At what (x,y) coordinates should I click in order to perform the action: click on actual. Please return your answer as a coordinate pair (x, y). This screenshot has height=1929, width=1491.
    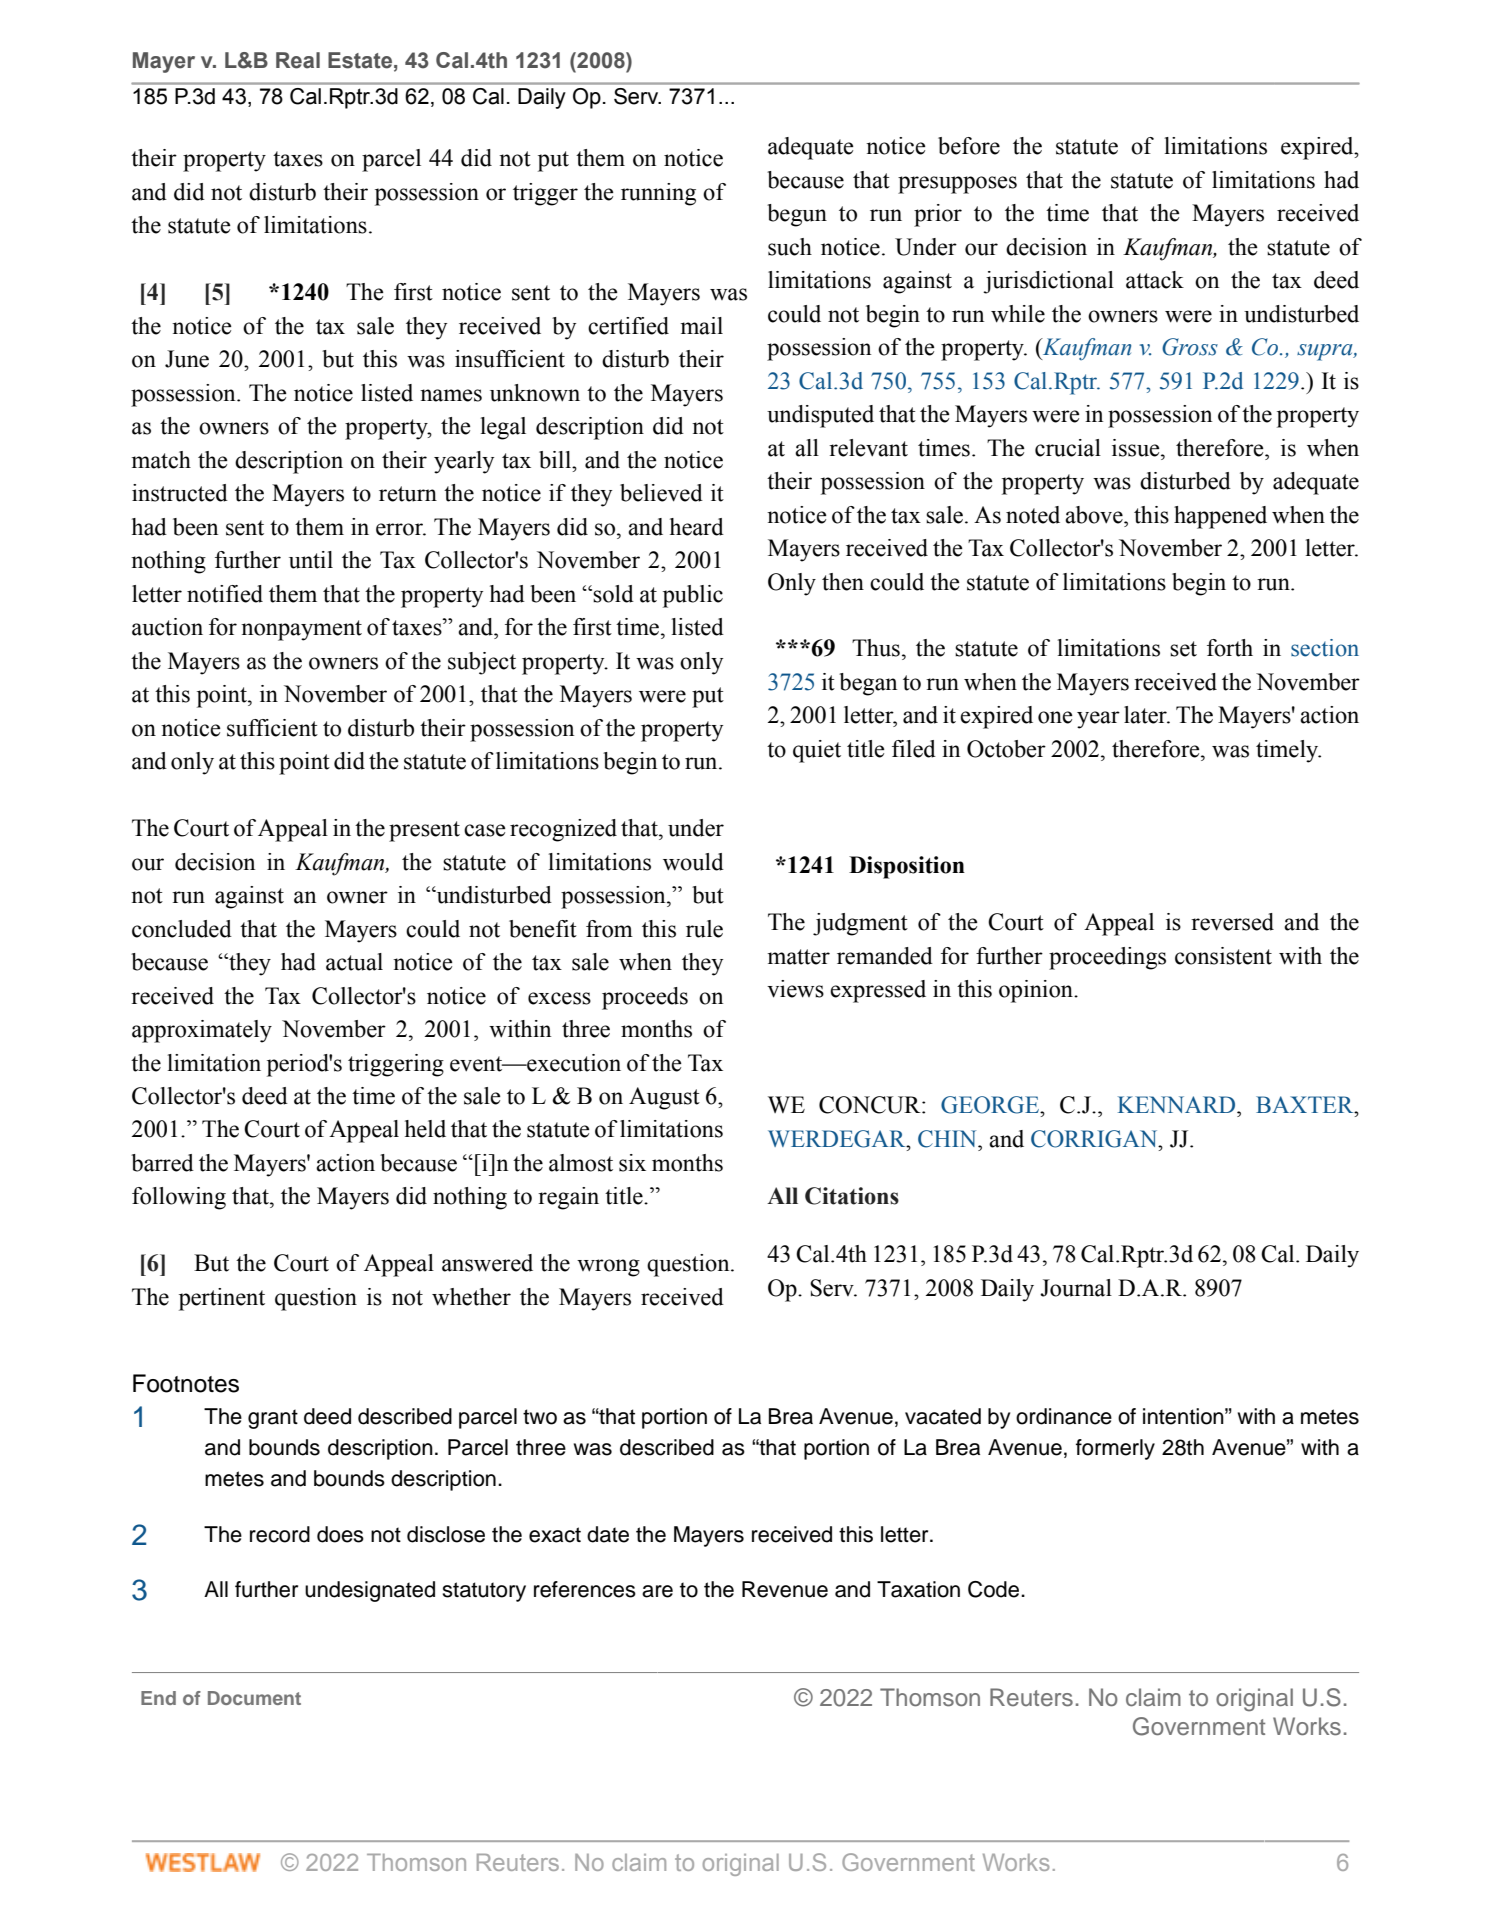
    Looking at the image, I should click on (354, 962).
